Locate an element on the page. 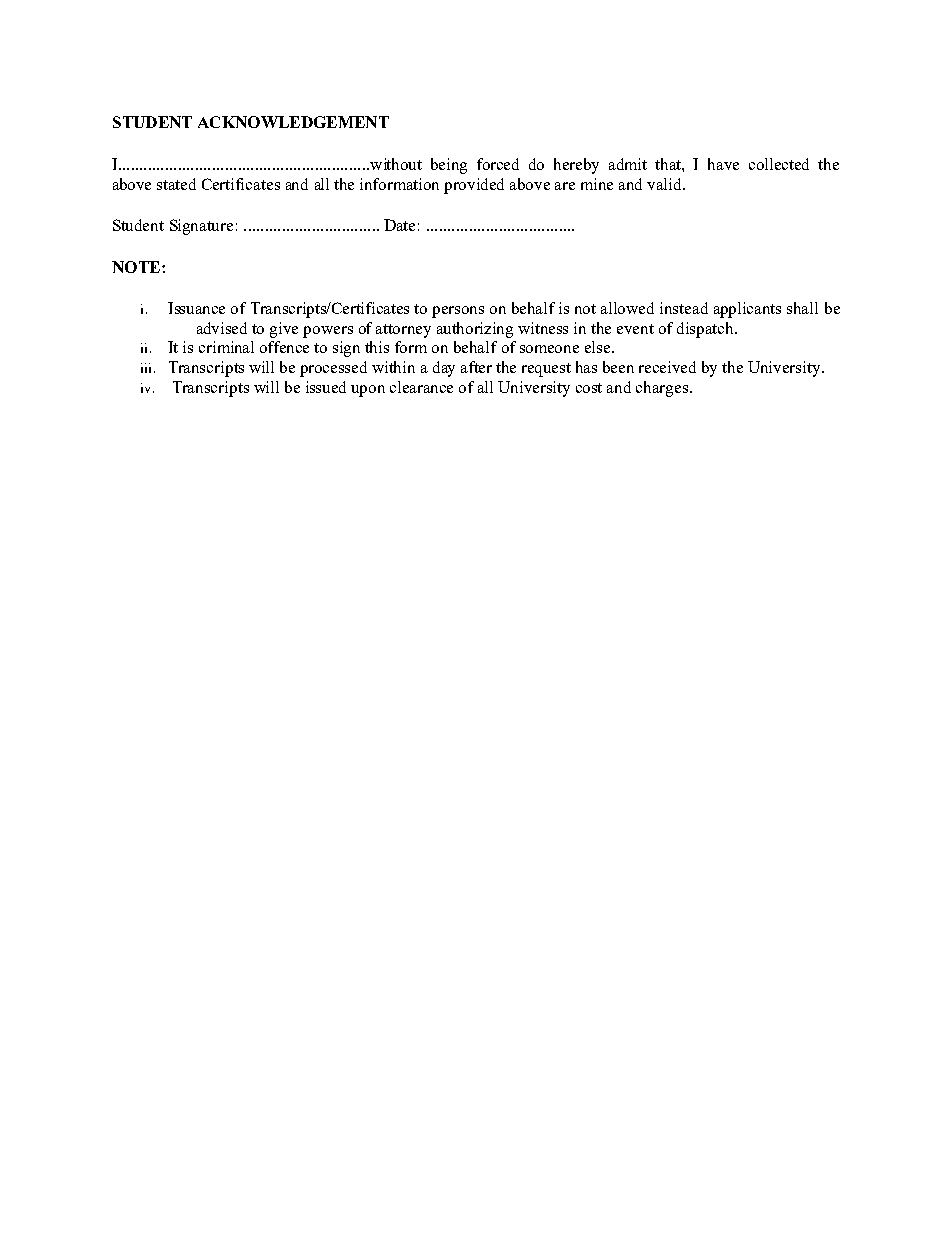  forced is located at coordinates (498, 164).
